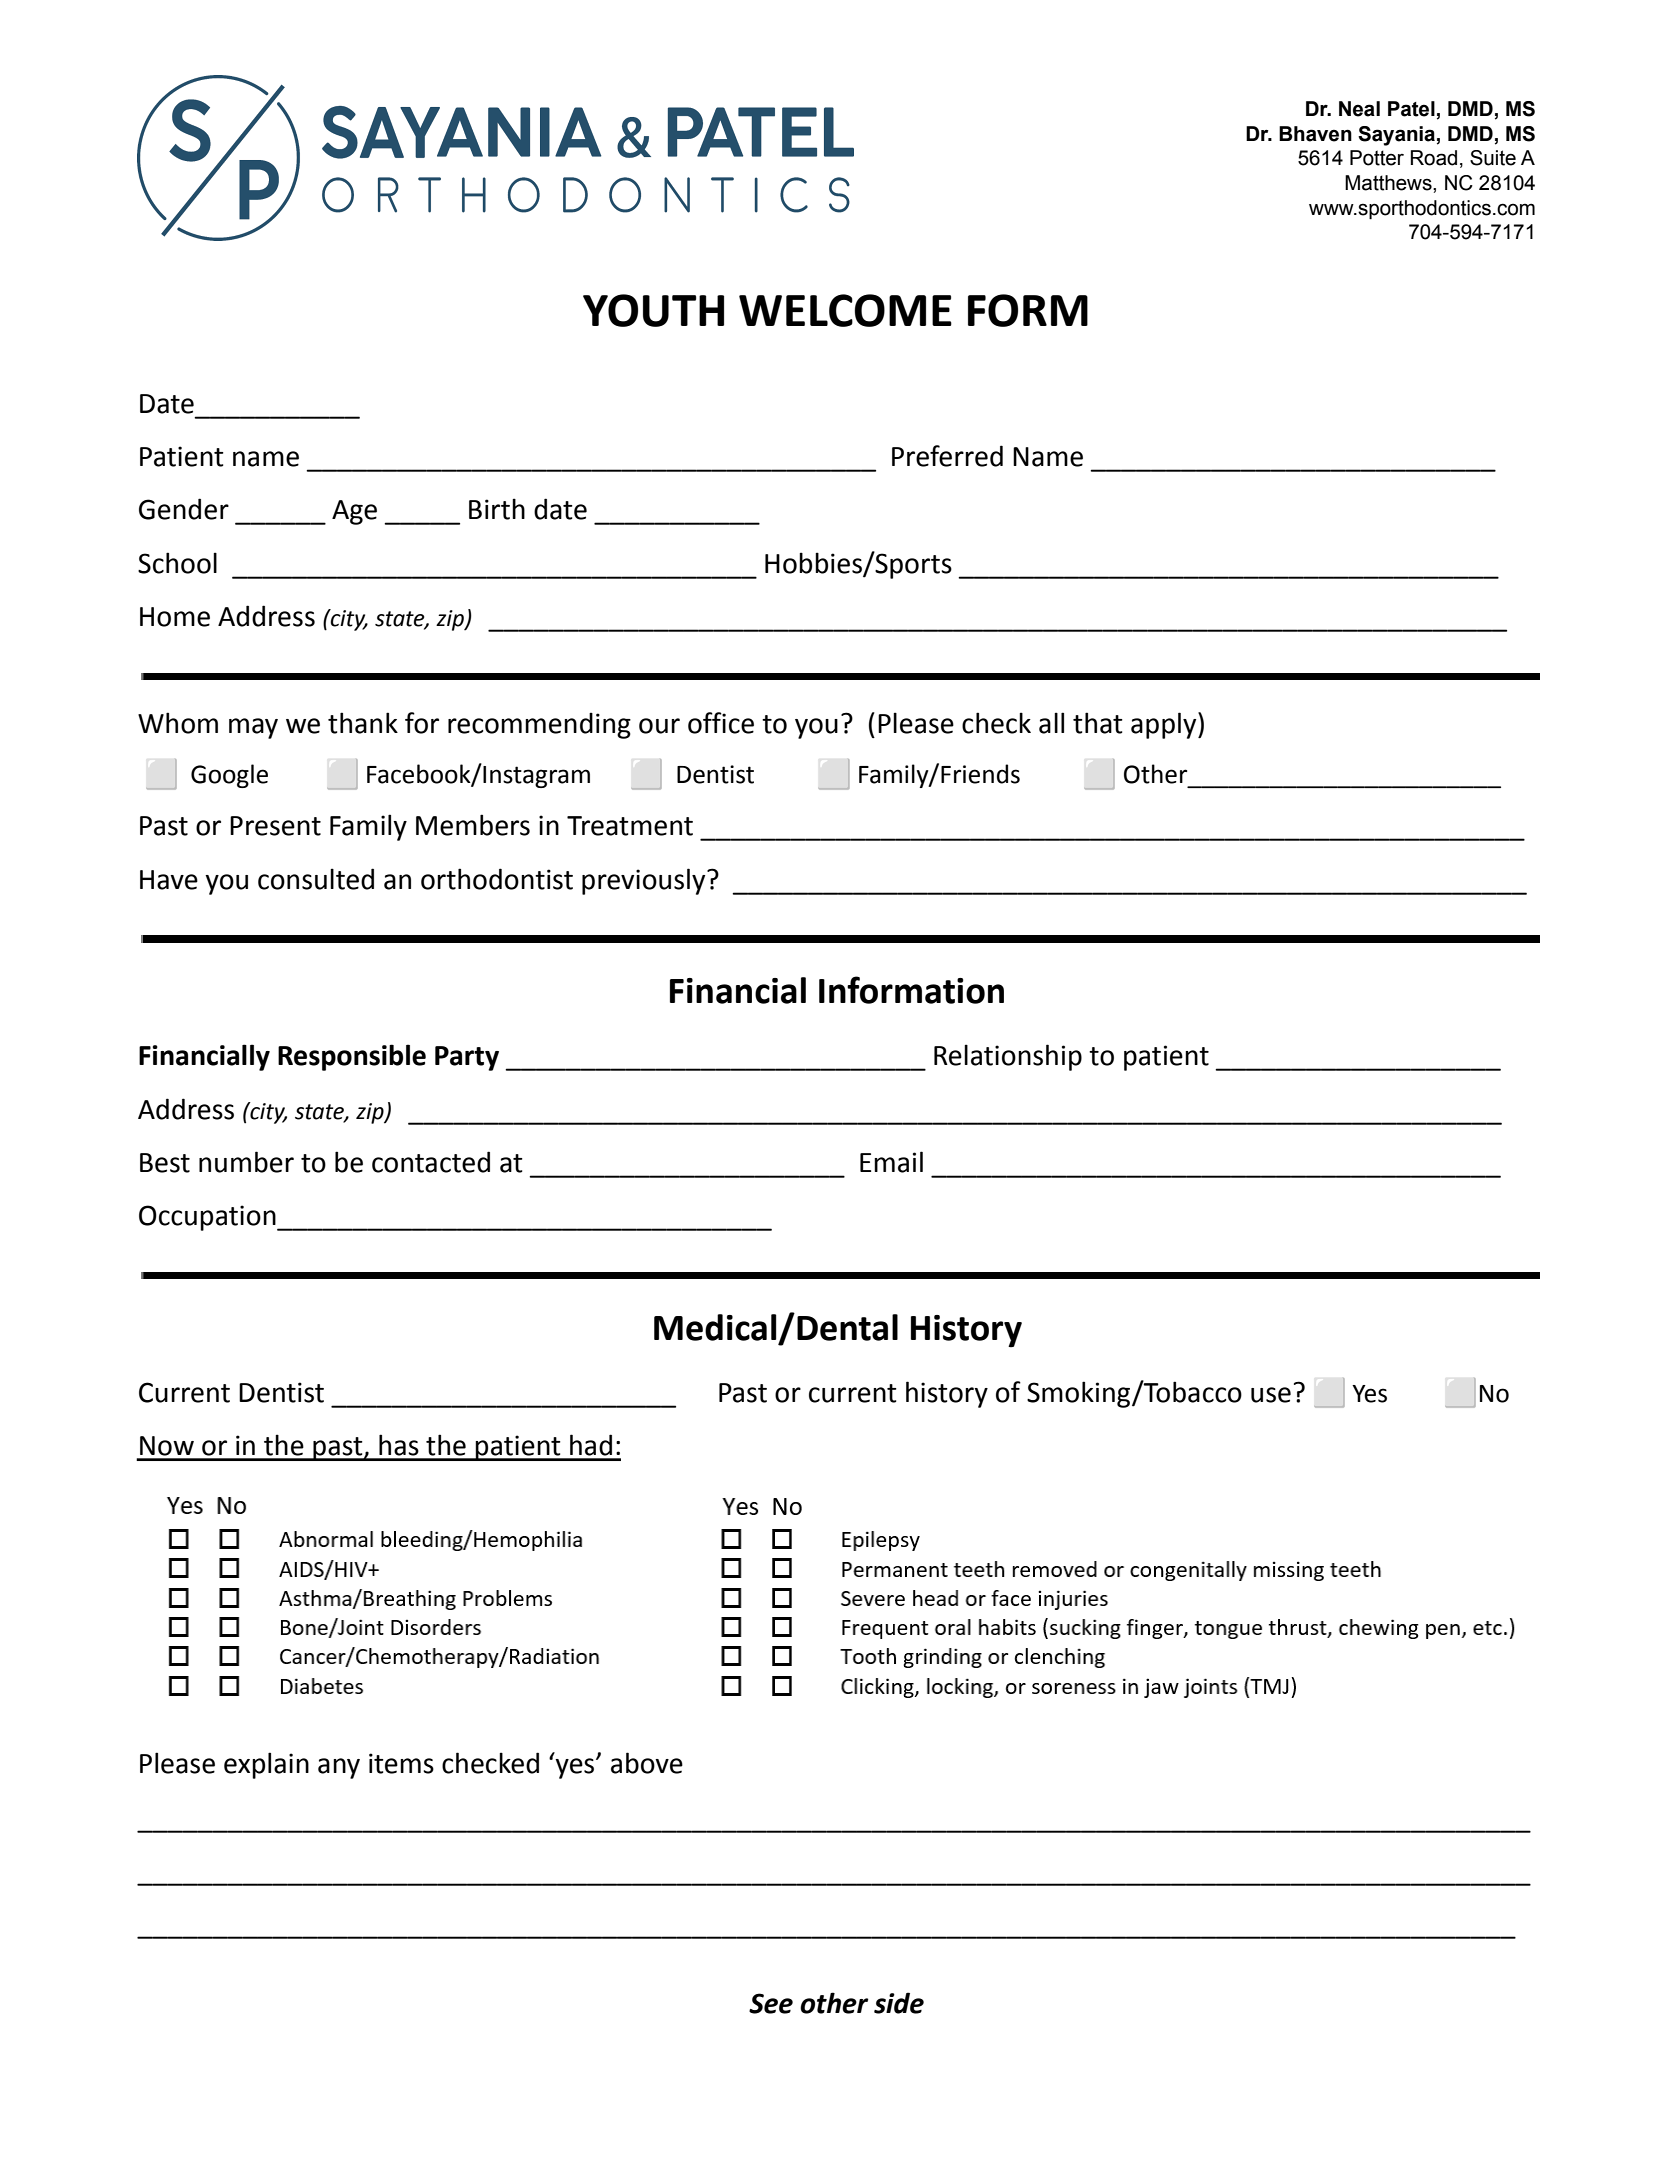  What do you see at coordinates (1008, 1057) in the screenshot?
I see `Relationship` at bounding box center [1008, 1057].
